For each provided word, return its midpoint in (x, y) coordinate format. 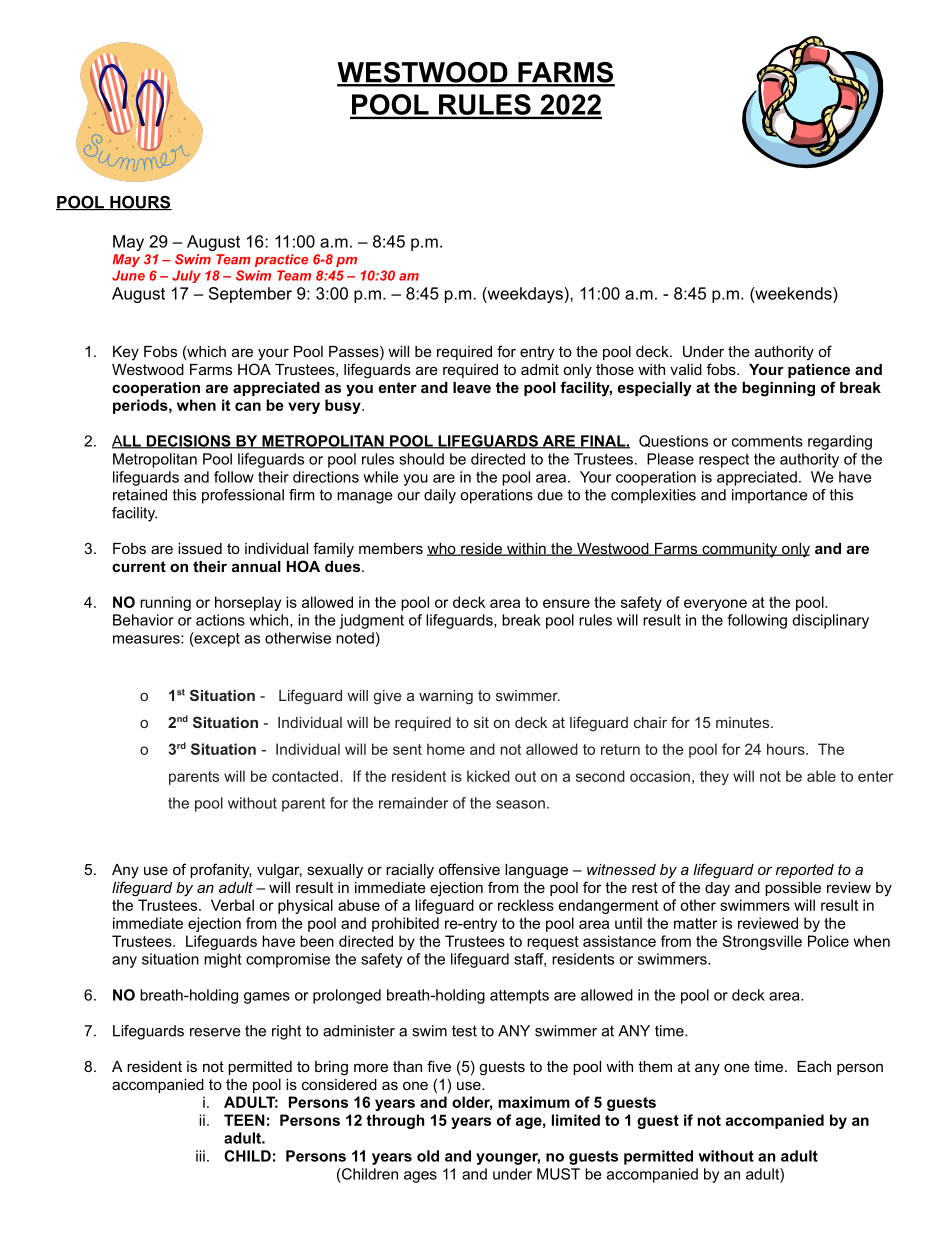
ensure (566, 603)
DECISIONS (188, 442)
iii (200, 1156)
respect (724, 461)
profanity (220, 871)
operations (496, 496)
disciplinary (830, 621)
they (714, 777)
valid (686, 369)
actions (220, 620)
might (223, 960)
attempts (519, 997)
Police (828, 941)
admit (540, 369)
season (520, 804)
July (186, 276)
